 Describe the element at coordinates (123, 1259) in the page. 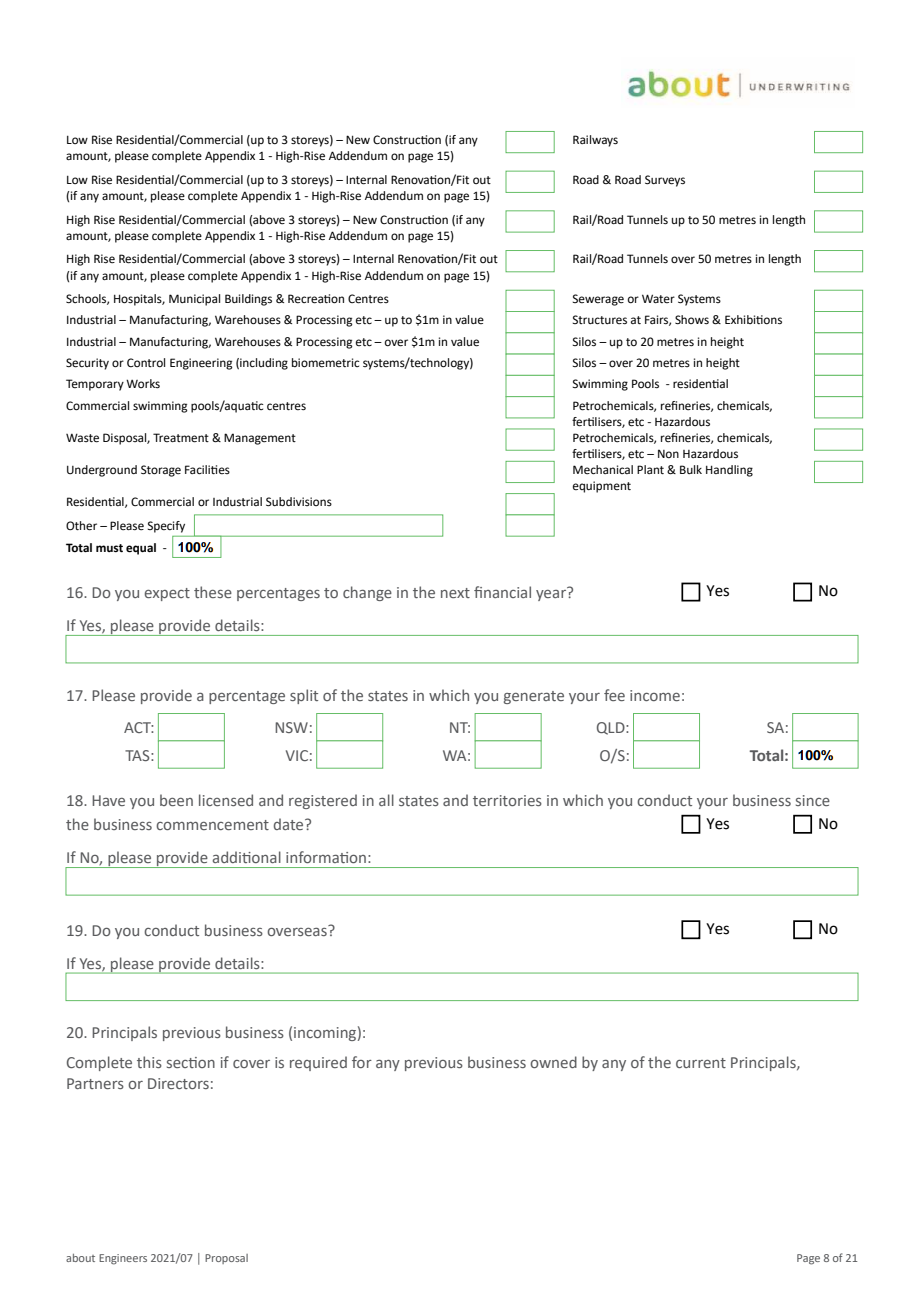

I see `Engineers` at that location.
